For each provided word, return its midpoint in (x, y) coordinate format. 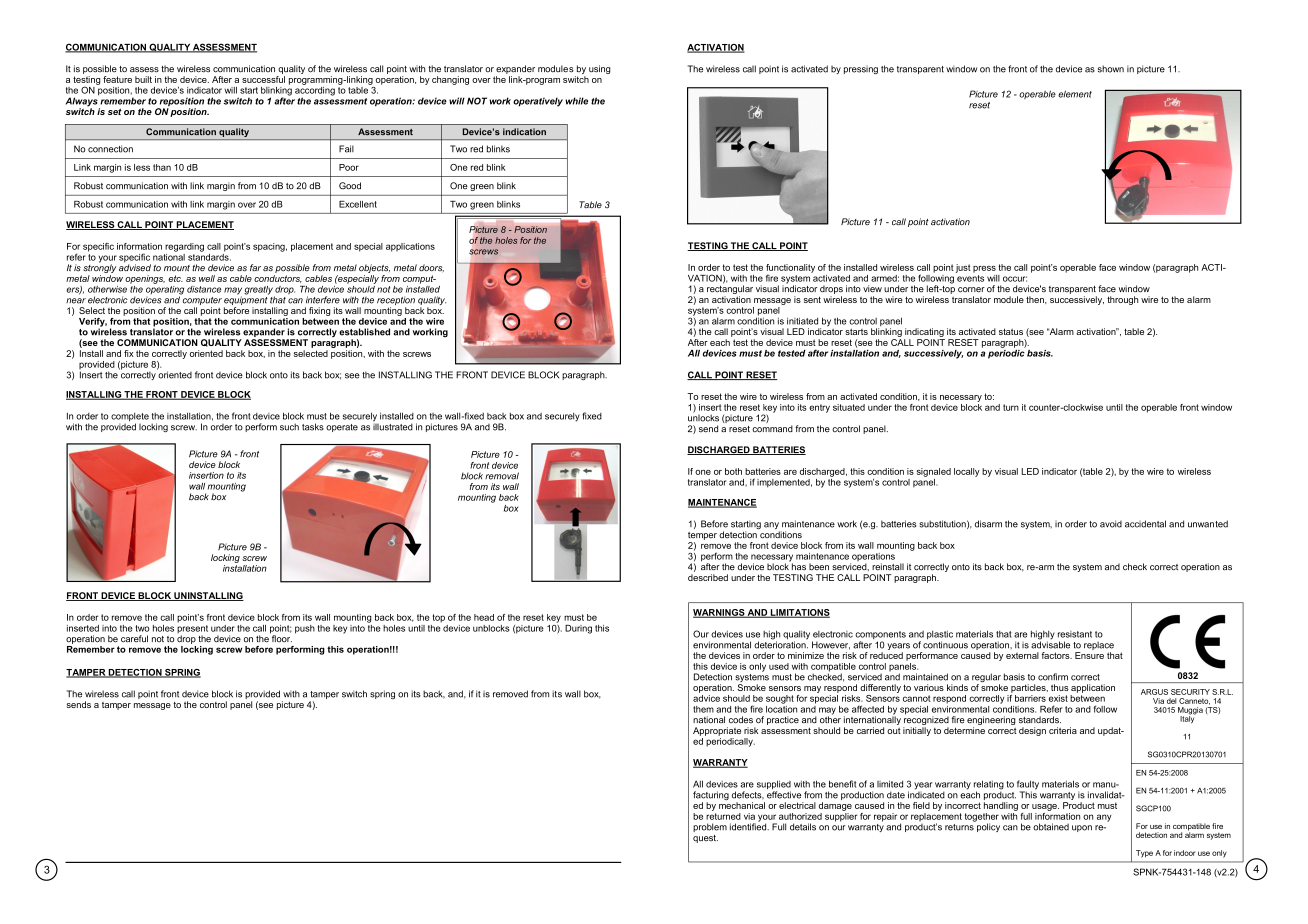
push (305, 629)
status (1011, 331)
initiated (802, 321)
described (708, 577)
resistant (1075, 634)
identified (749, 826)
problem (710, 827)
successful (263, 79)
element (1075, 94)
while (576, 101)
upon (1082, 828)
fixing (319, 311)
